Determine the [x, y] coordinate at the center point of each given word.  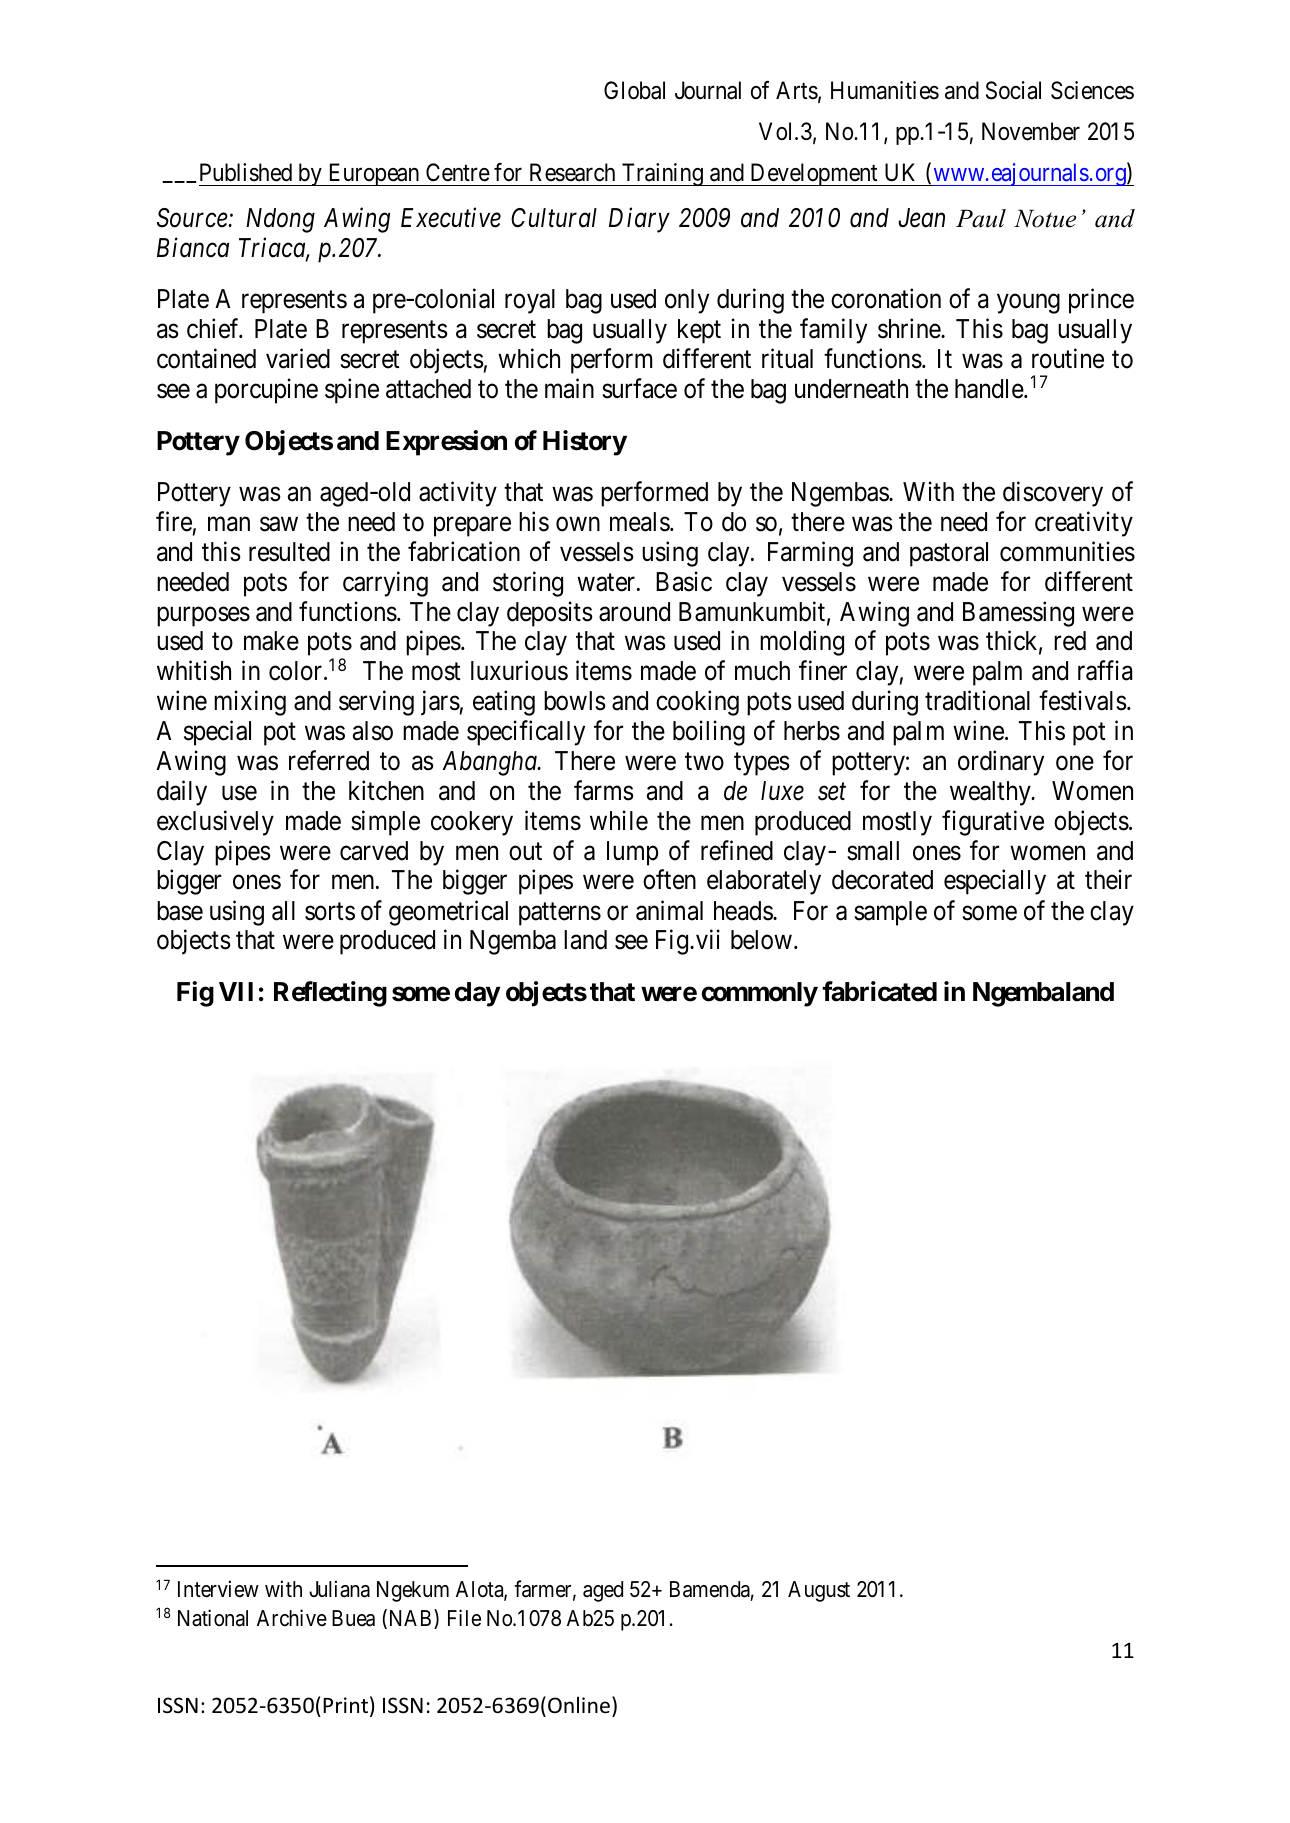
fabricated [879, 991]
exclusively [215, 823]
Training [662, 174]
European [374, 175]
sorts [330, 912]
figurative [993, 823]
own [578, 524]
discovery [1053, 494]
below [761, 940]
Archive [292, 1618]
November [1031, 131]
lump [632, 853]
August [819, 1591]
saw [279, 524]
